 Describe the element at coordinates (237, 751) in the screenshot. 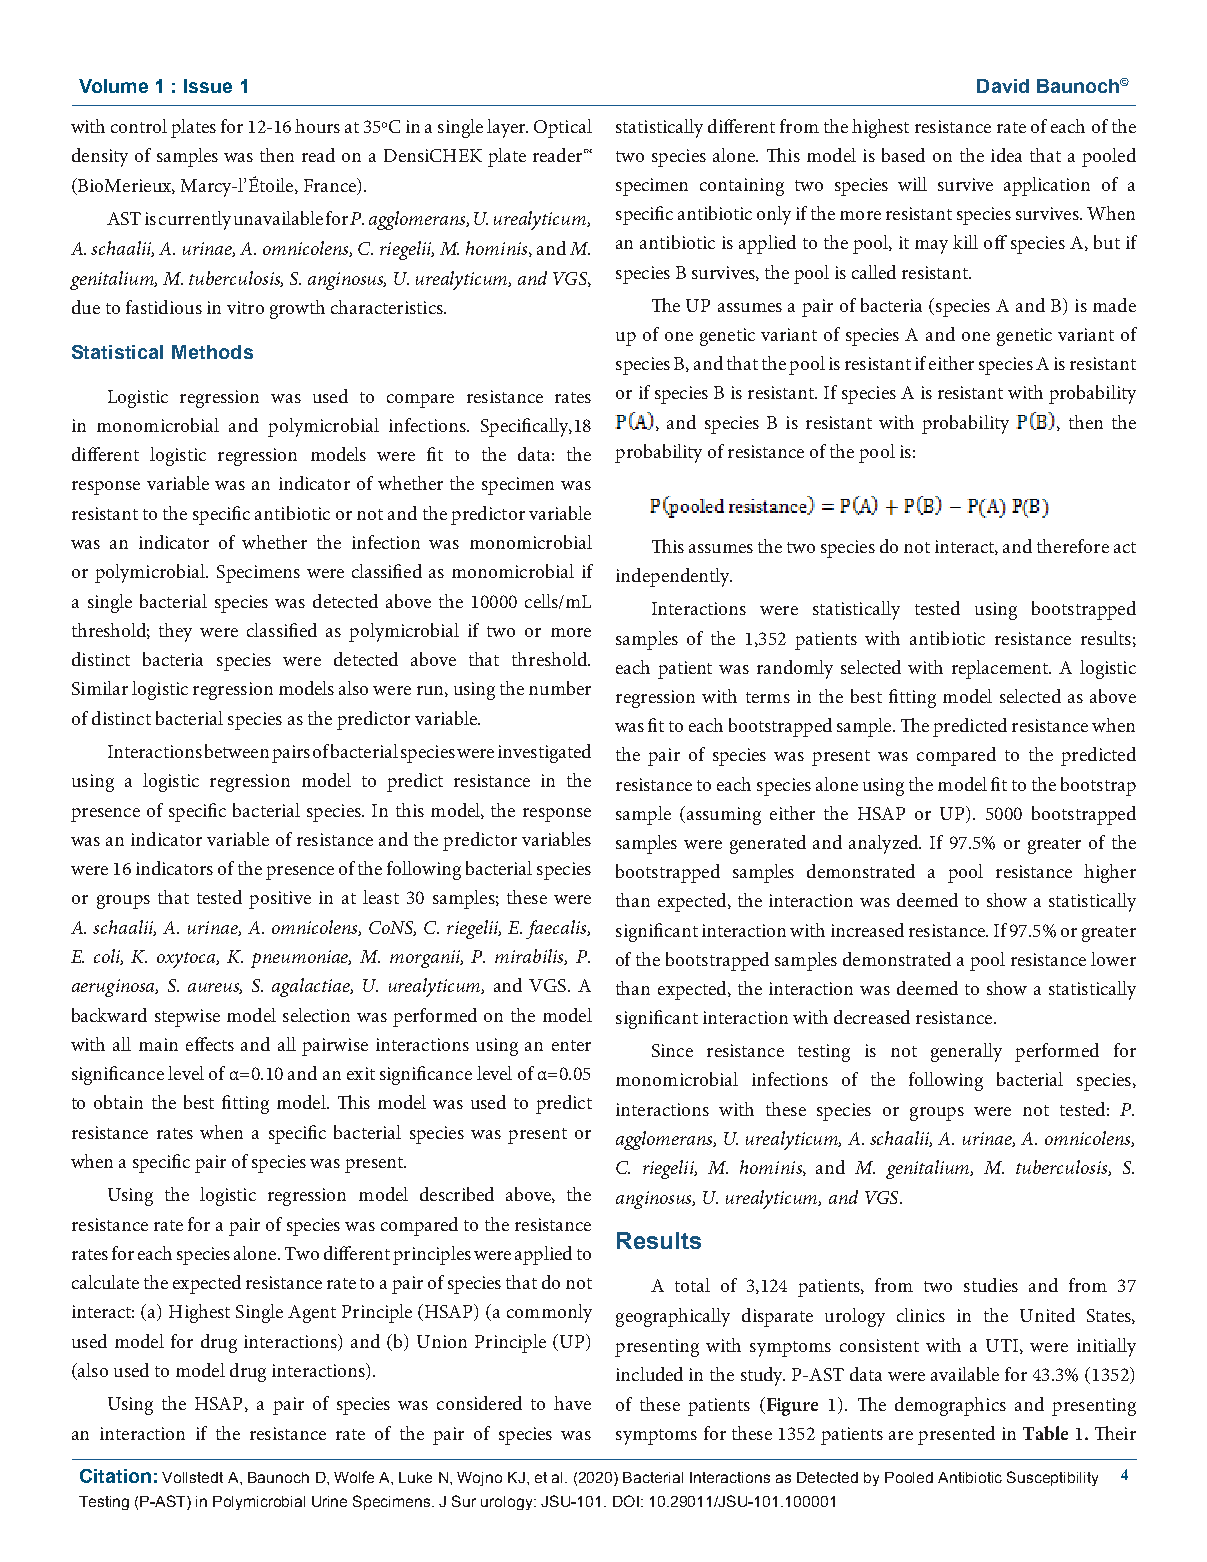

I see `between` at that location.
